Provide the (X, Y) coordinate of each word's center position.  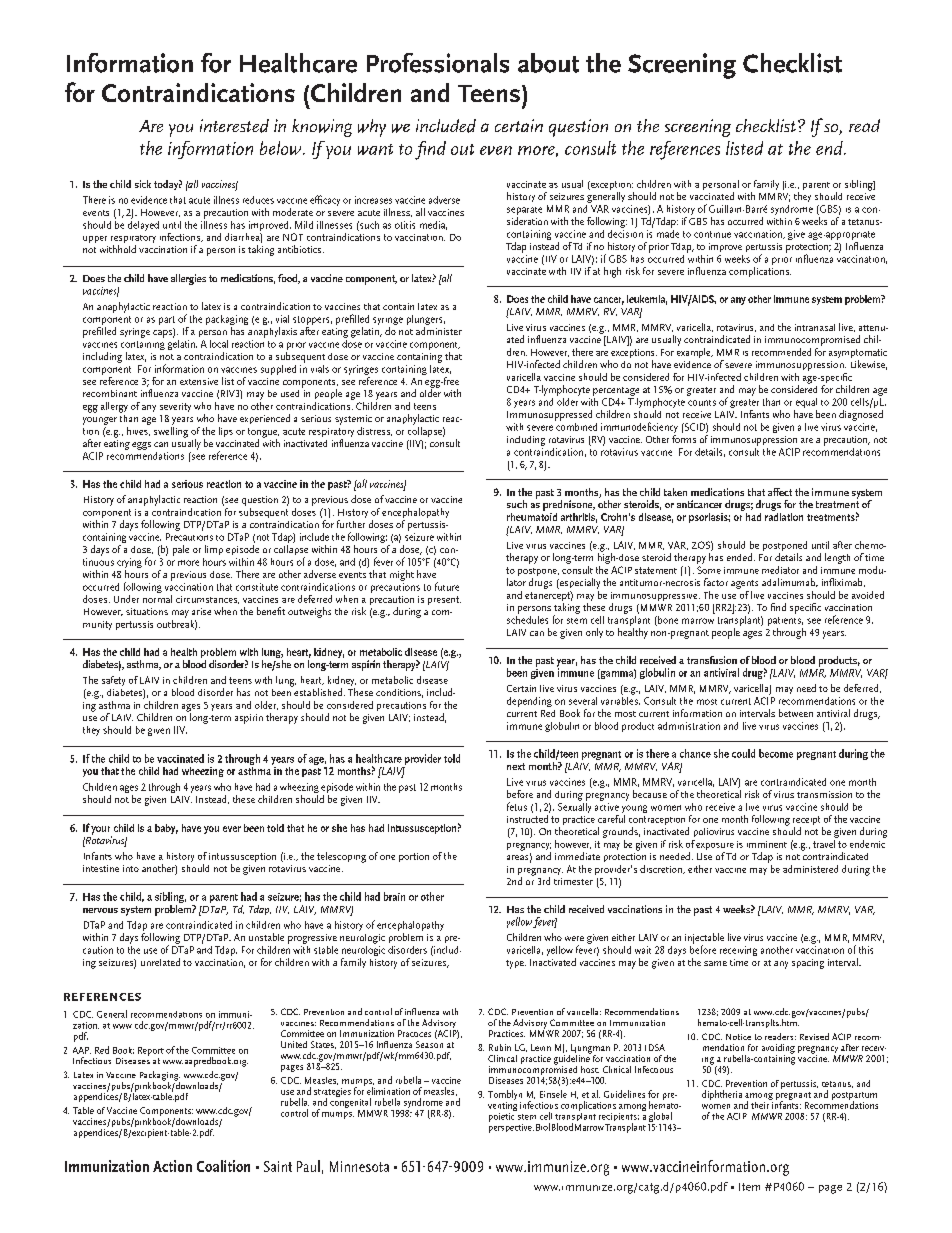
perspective (511, 1127)
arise (201, 611)
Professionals (438, 63)
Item (749, 1187)
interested (234, 126)
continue (712, 234)
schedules (527, 618)
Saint (278, 1166)
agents (744, 584)
